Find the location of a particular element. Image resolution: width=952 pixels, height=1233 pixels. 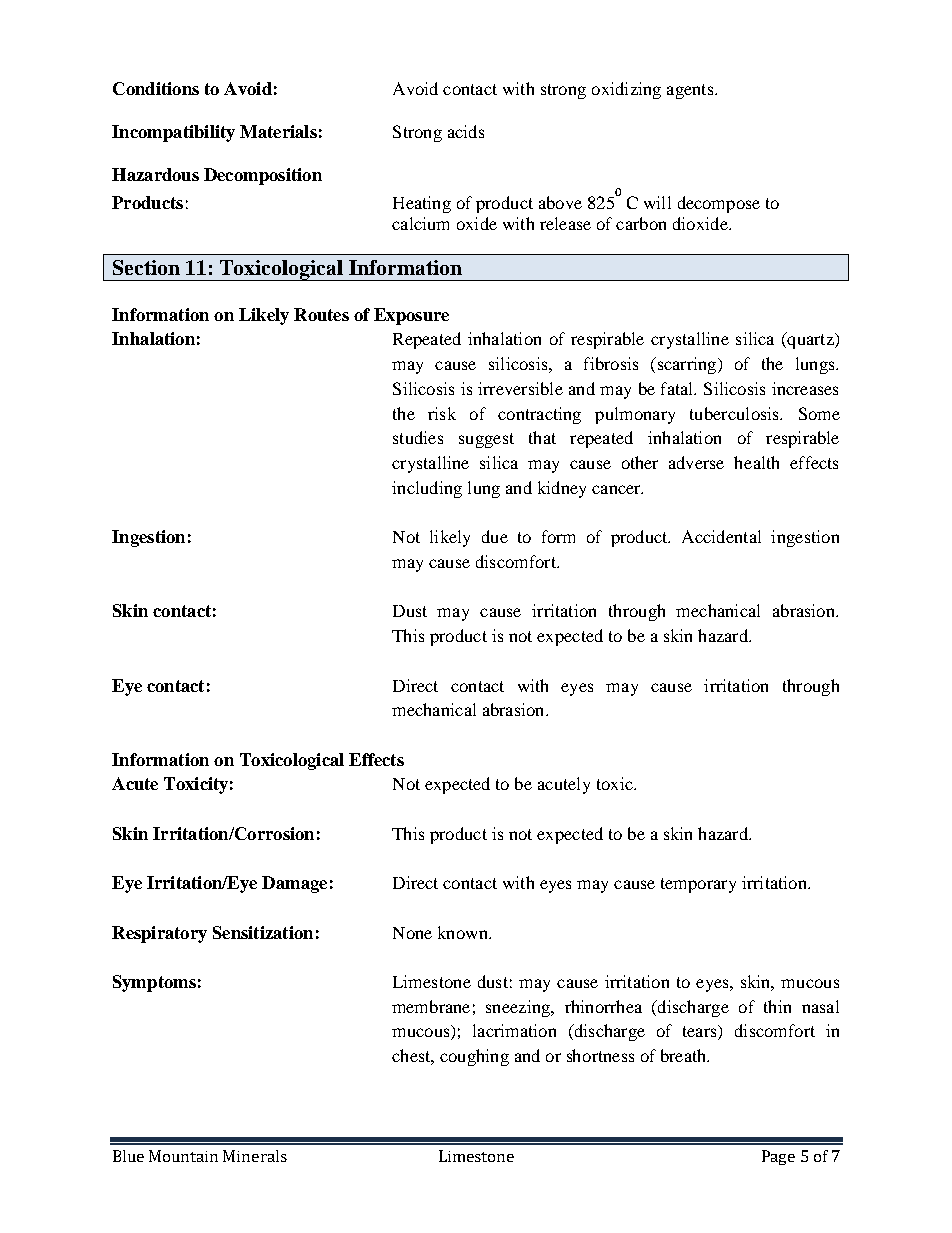

acids is located at coordinates (466, 131).
